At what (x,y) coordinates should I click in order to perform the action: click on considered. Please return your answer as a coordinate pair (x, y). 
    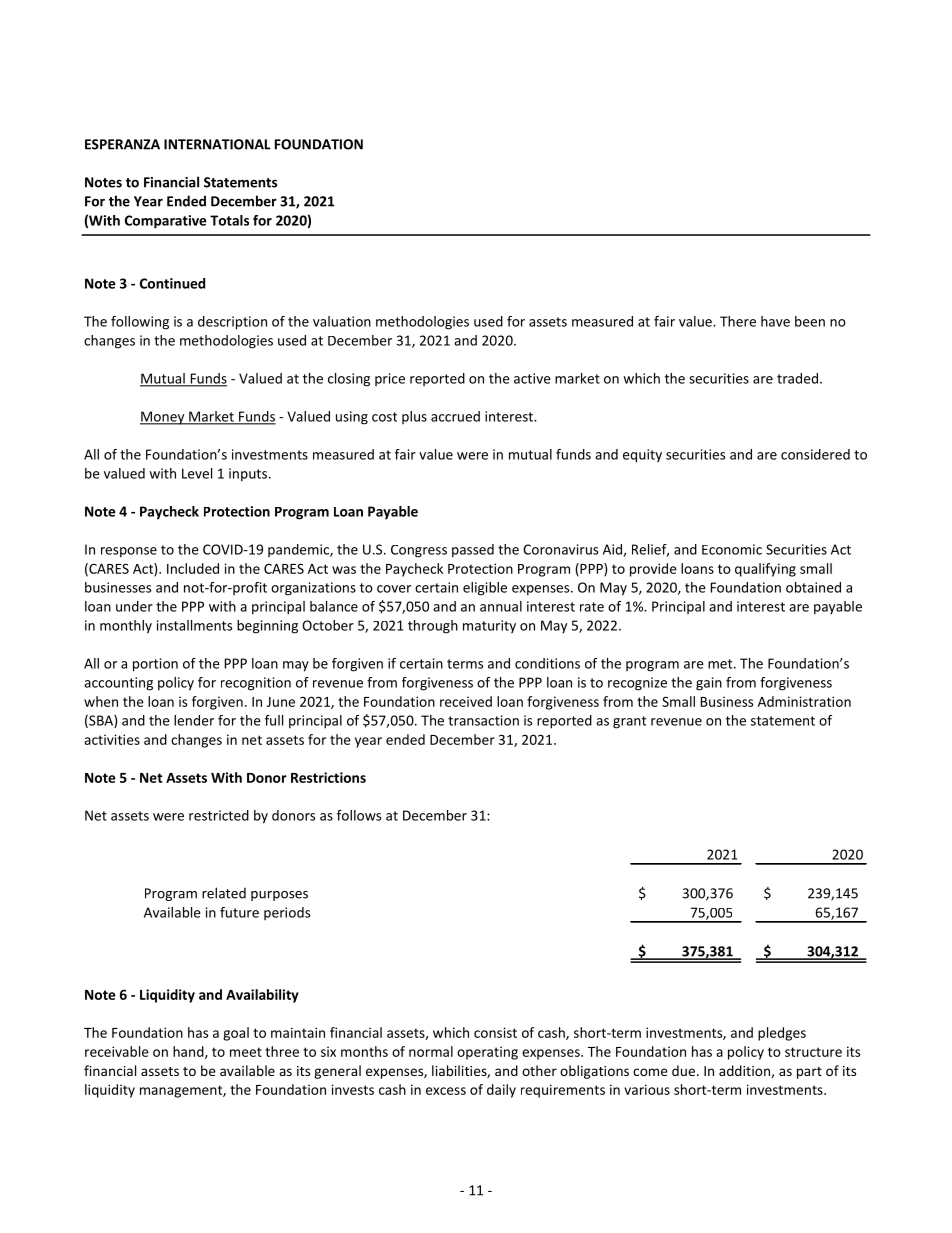
    Looking at the image, I should click on (815, 454).
